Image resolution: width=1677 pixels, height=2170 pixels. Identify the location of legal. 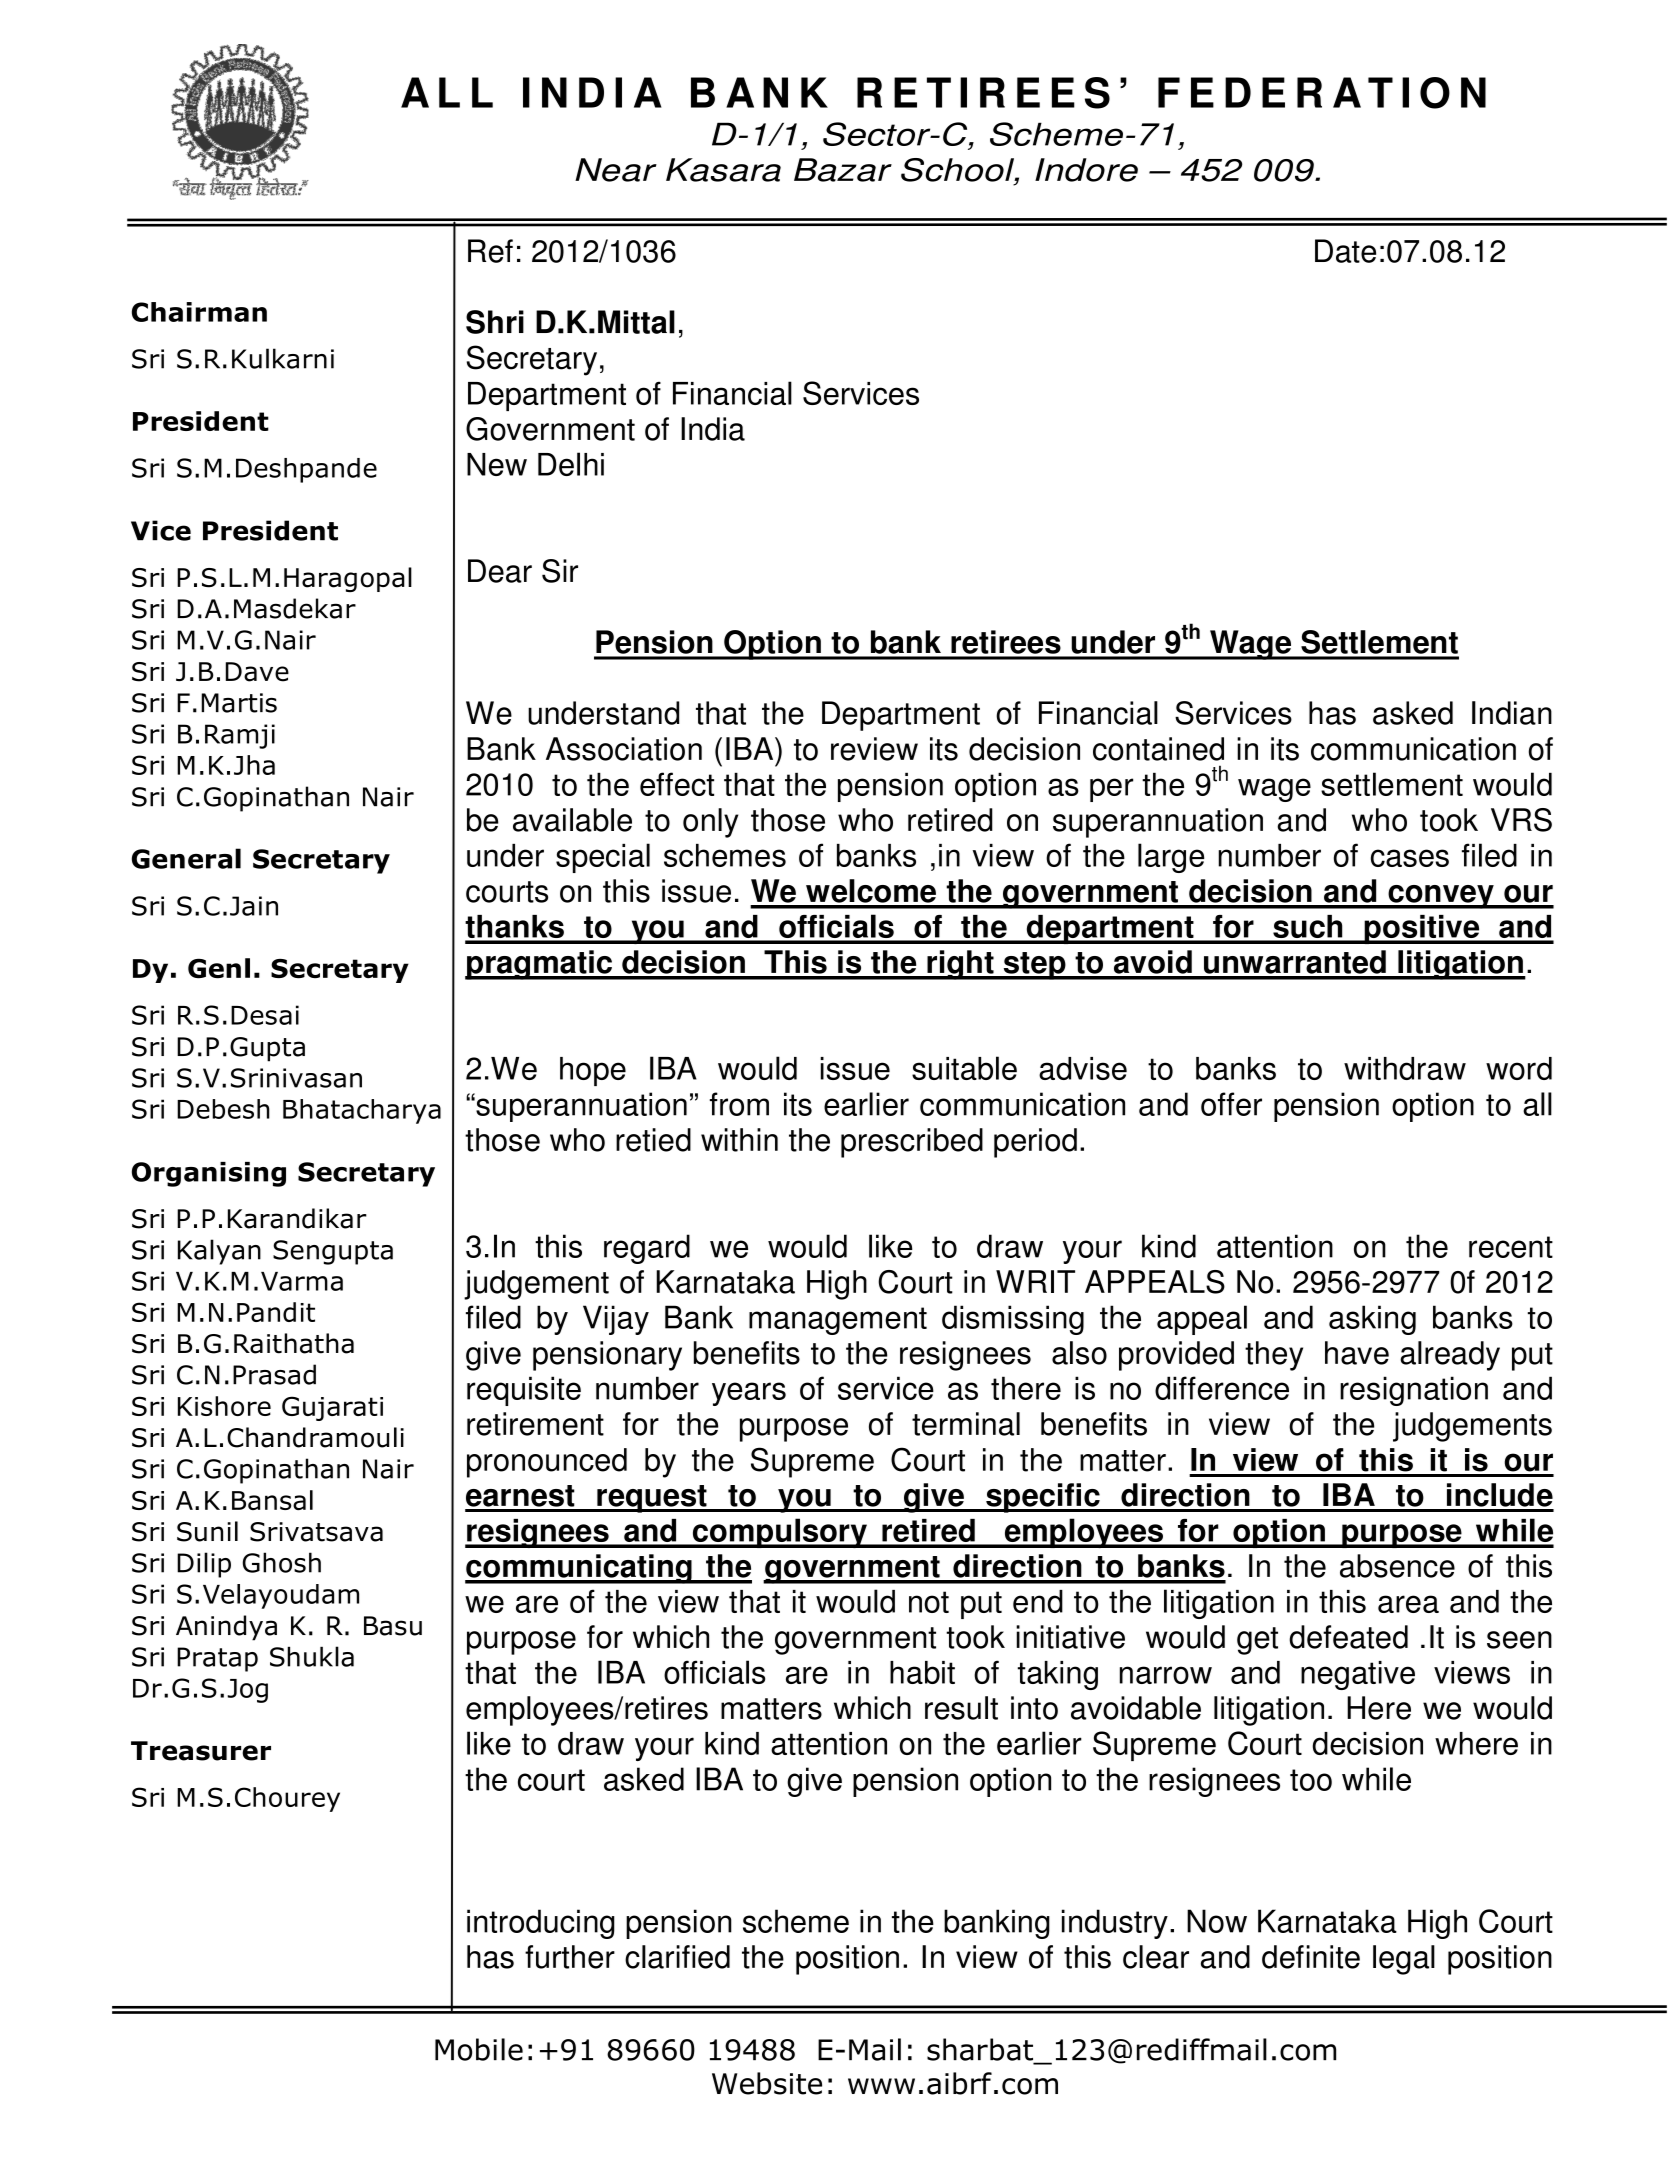
(1404, 1960).
